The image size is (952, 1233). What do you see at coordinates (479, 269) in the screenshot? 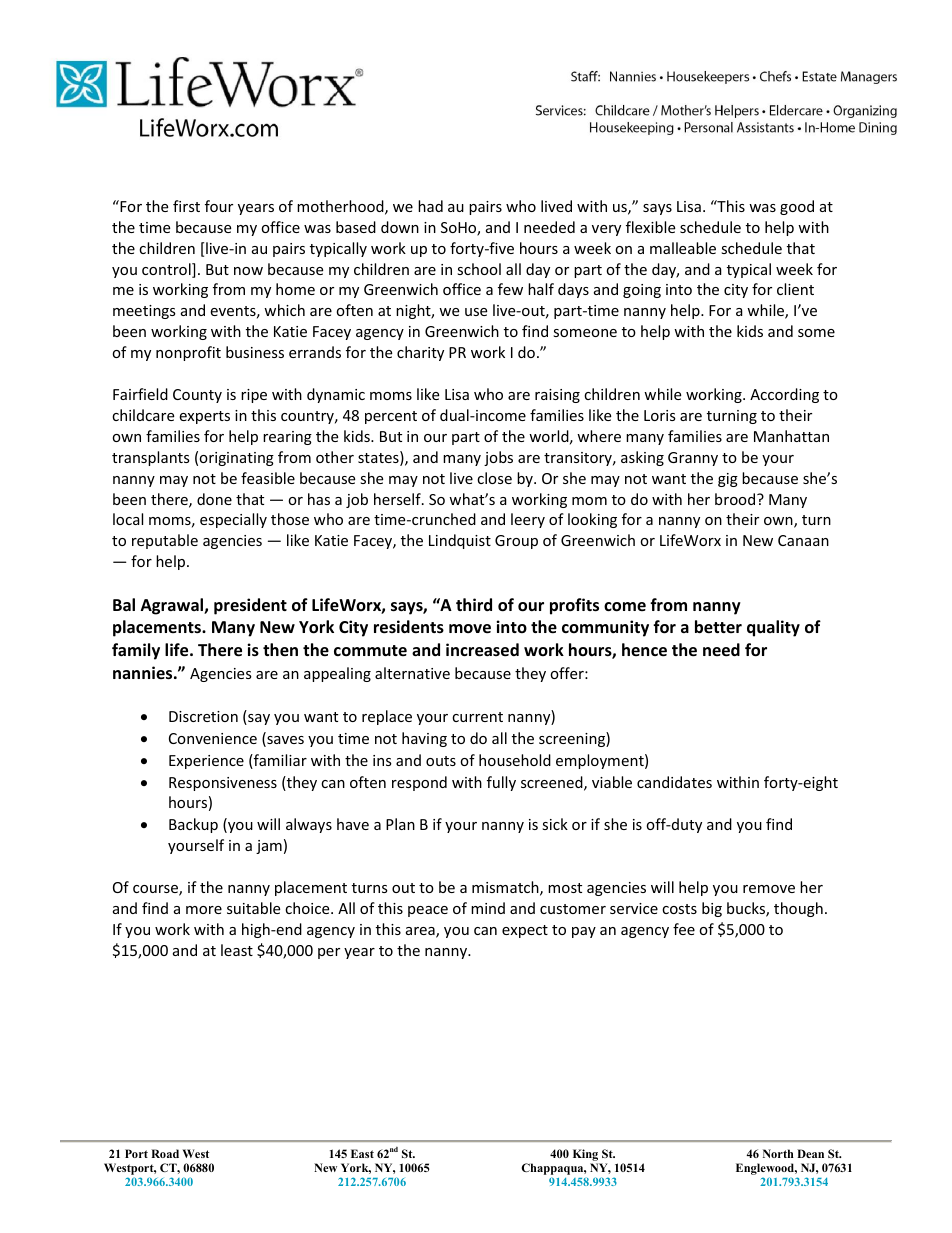
I see `school` at bounding box center [479, 269].
